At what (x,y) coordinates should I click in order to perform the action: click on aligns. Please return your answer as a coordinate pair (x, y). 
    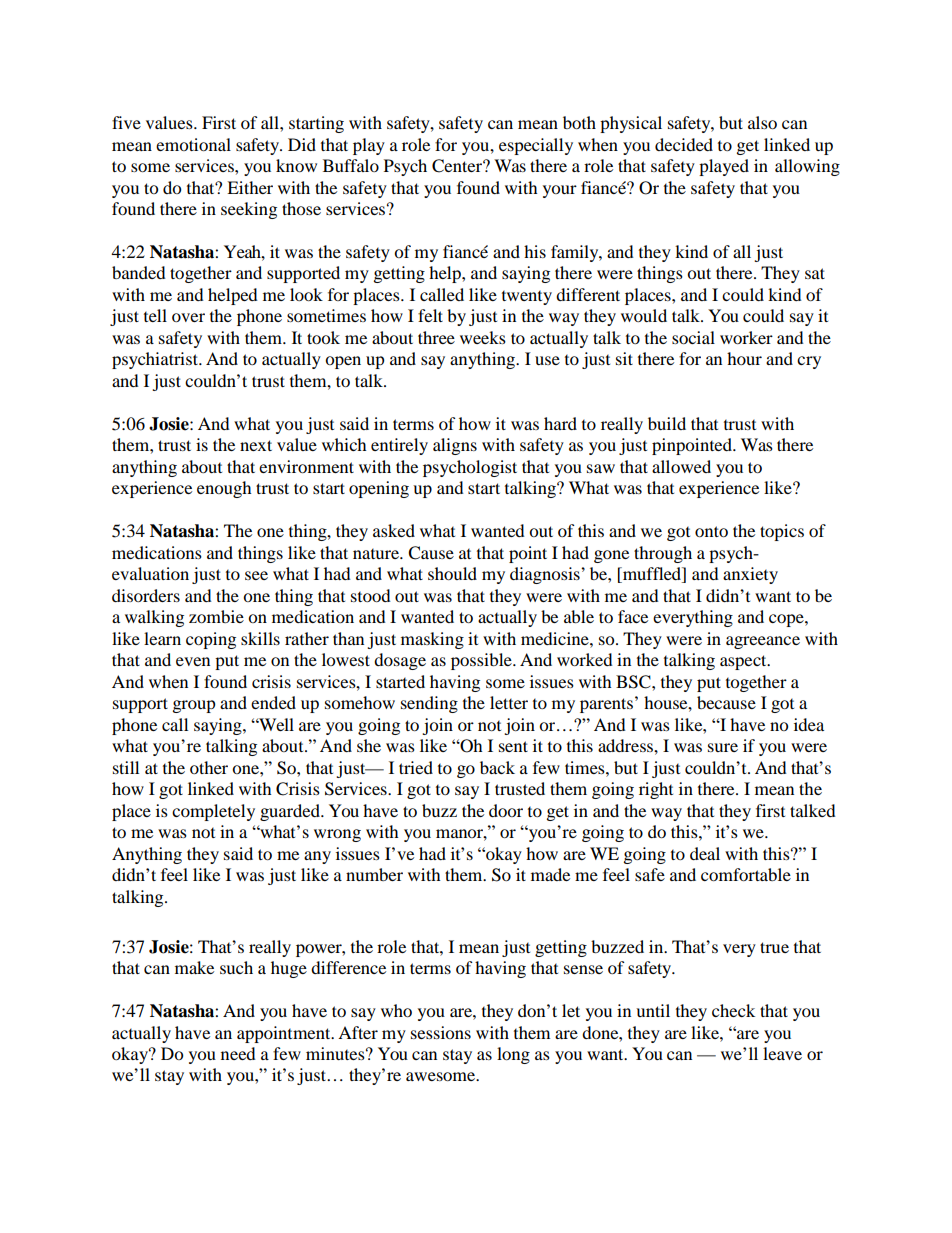
    Looking at the image, I should click on (455, 446).
